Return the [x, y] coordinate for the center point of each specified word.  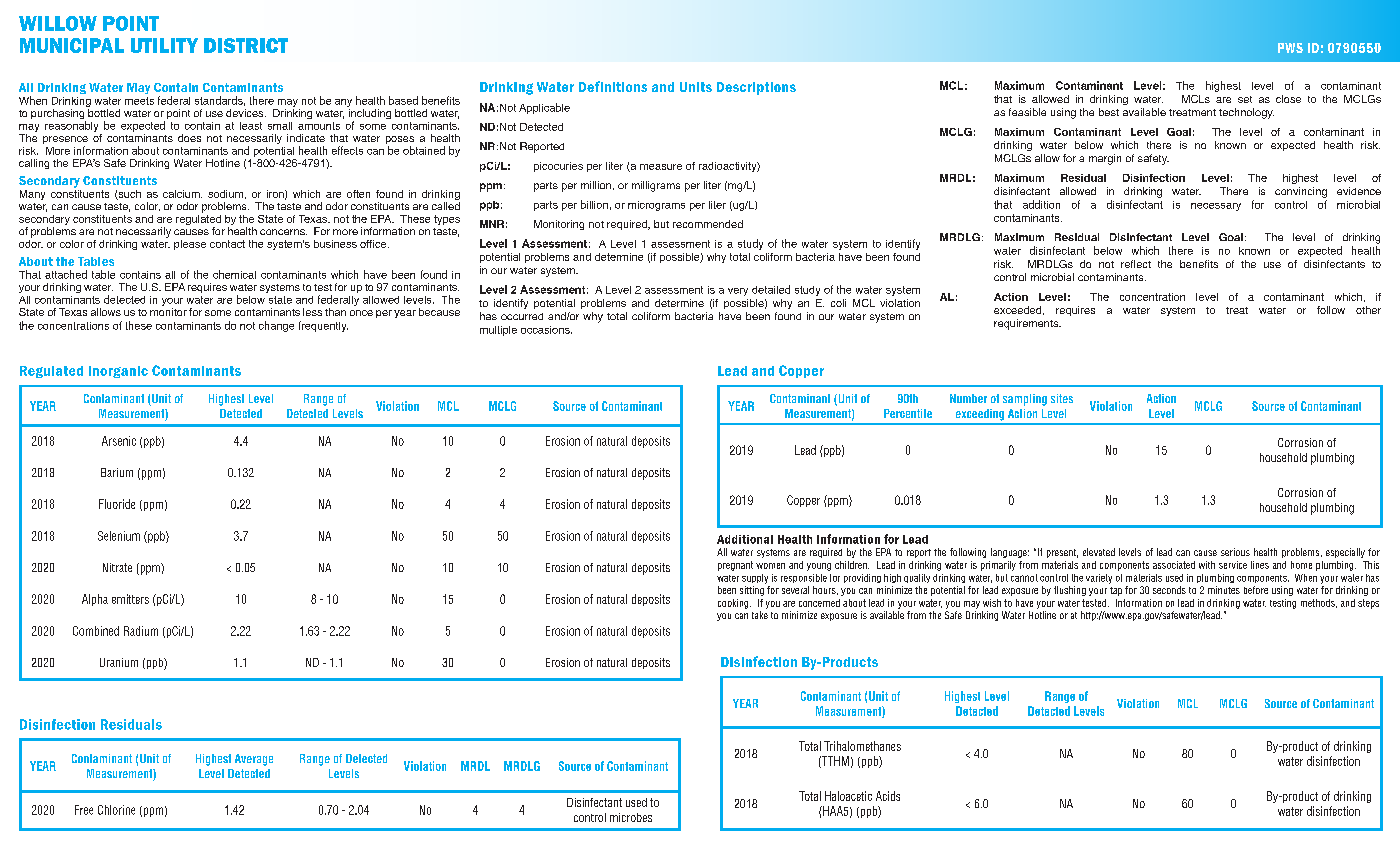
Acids [888, 796]
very [738, 292]
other [1368, 310]
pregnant [735, 566]
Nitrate [117, 567]
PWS [1290, 48]
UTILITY [164, 45]
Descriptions [756, 88]
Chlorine [116, 810]
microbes [631, 817]
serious [1235, 552]
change [276, 326]
